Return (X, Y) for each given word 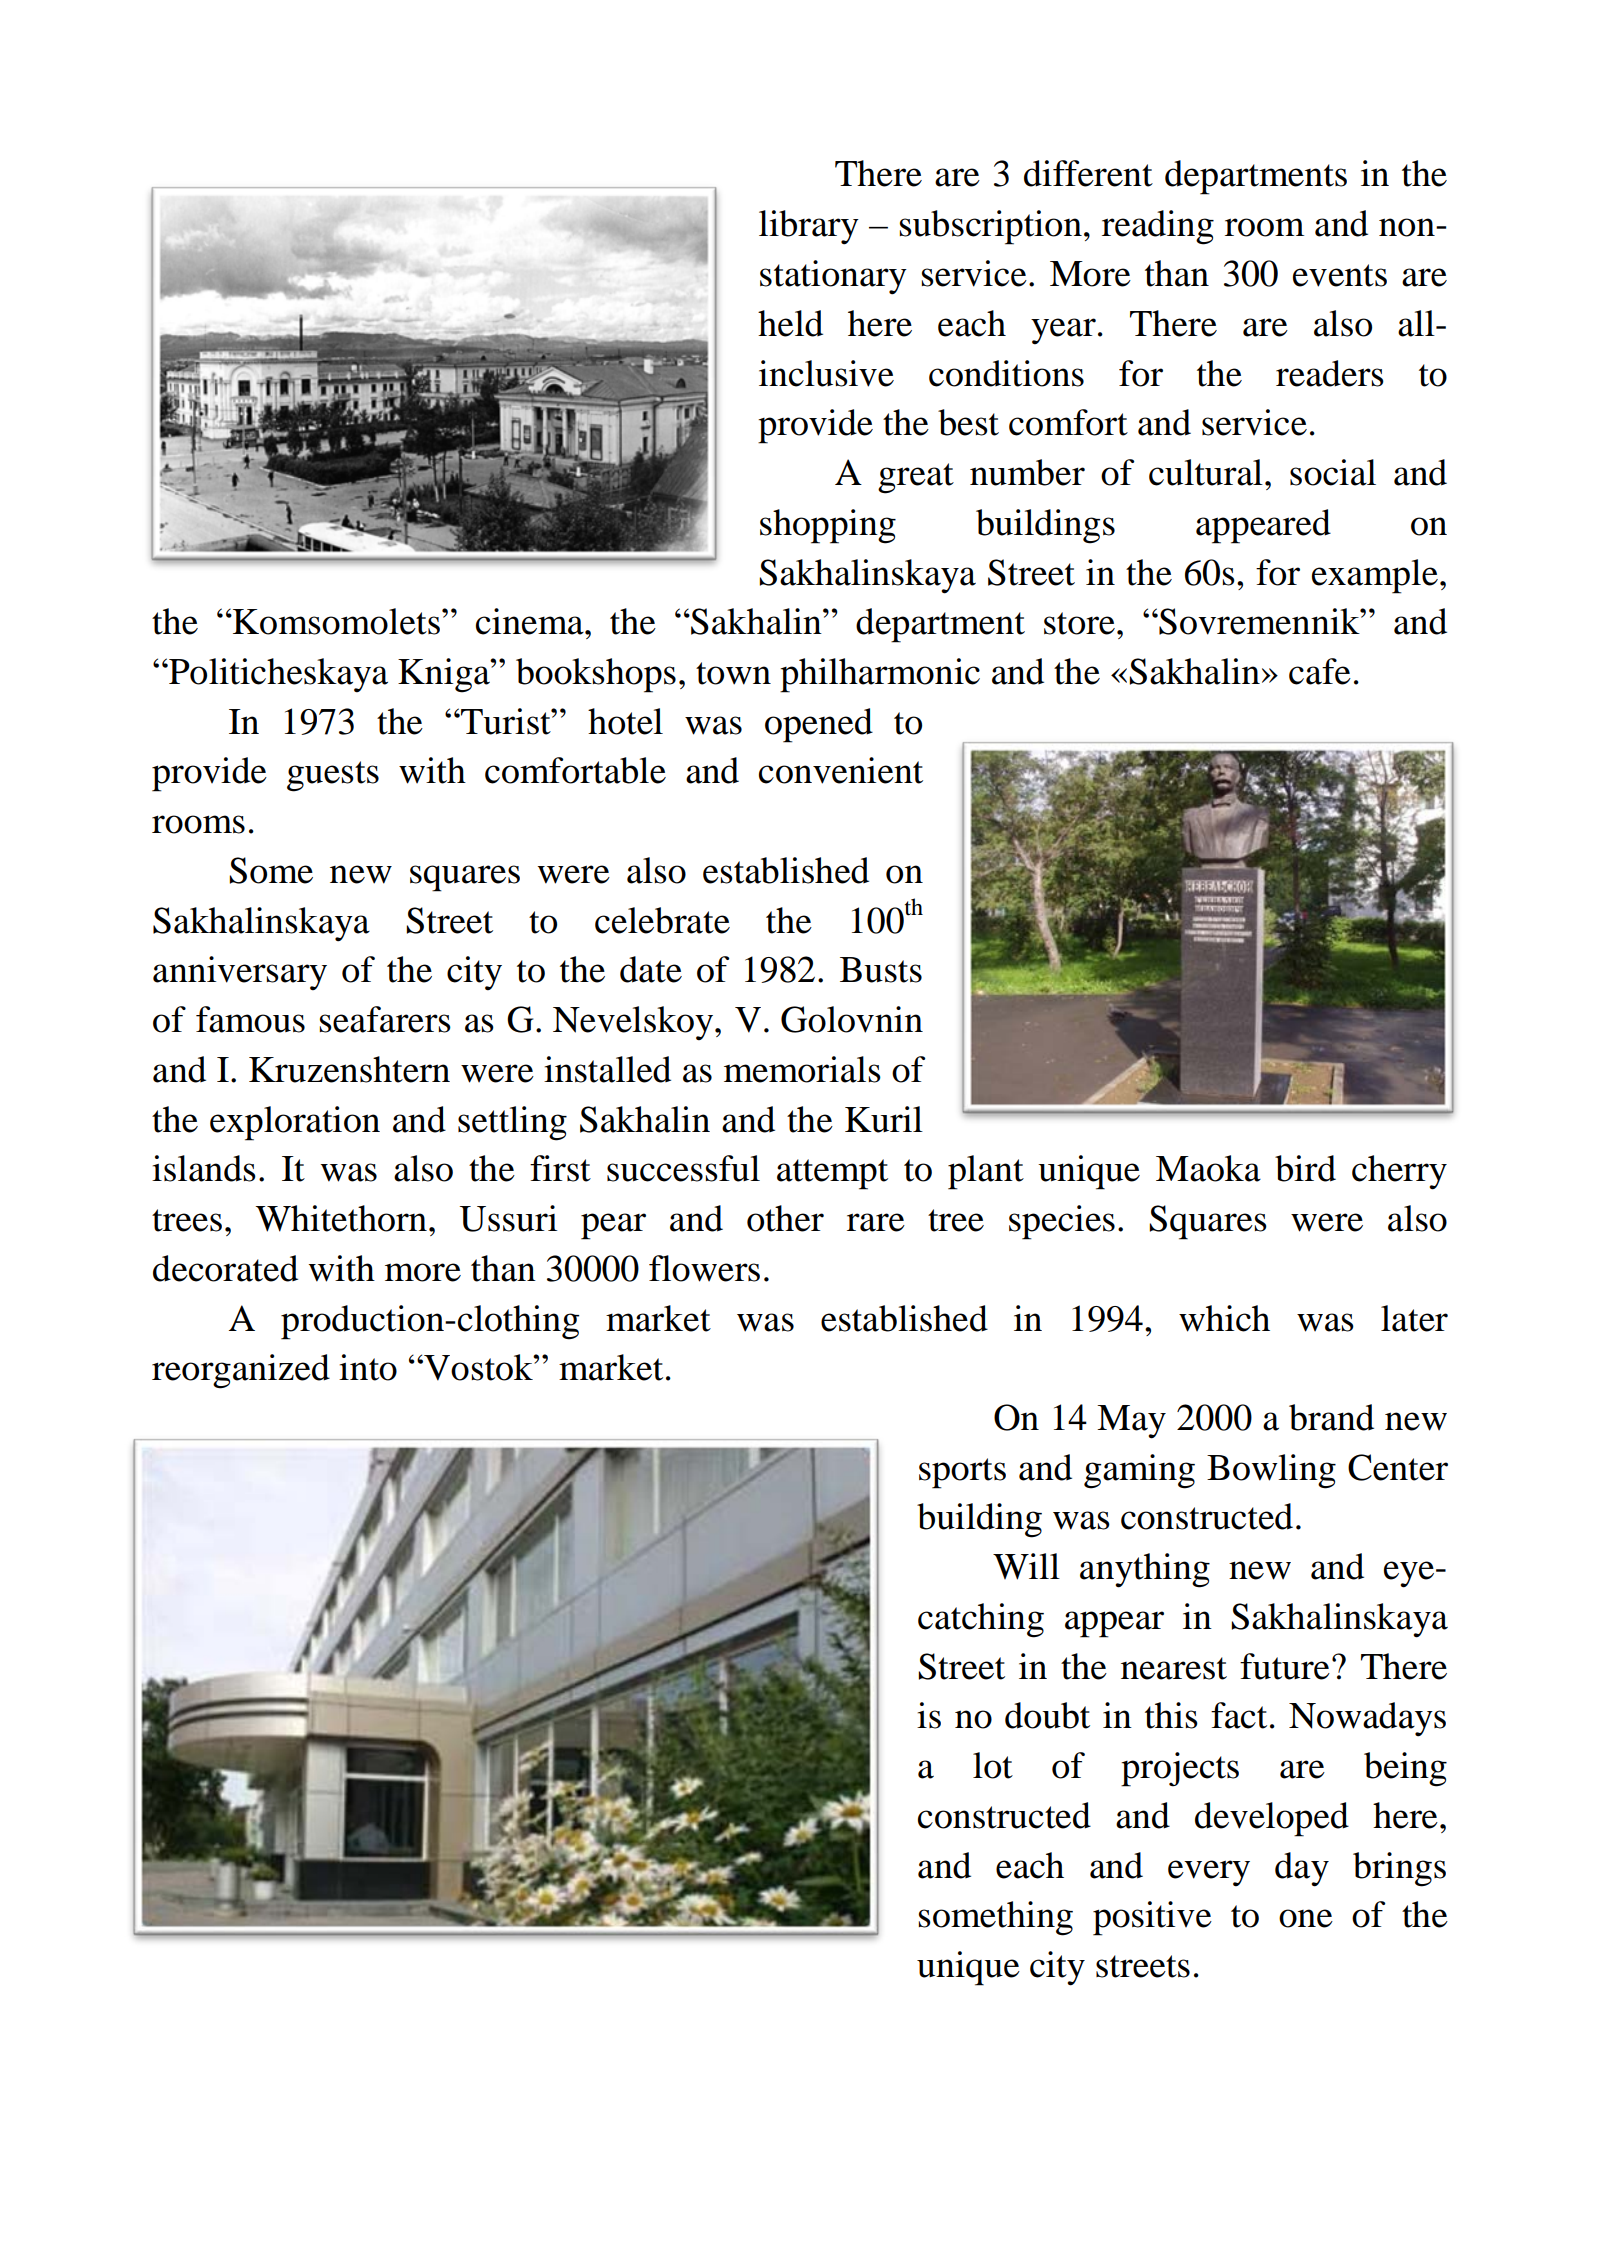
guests (333, 776)
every (1209, 1873)
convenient (841, 770)
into (368, 1367)
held (790, 323)
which (1224, 1318)
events (1340, 275)
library (809, 227)
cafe (1320, 671)
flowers (704, 1268)
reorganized (241, 1371)
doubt (1047, 1715)
